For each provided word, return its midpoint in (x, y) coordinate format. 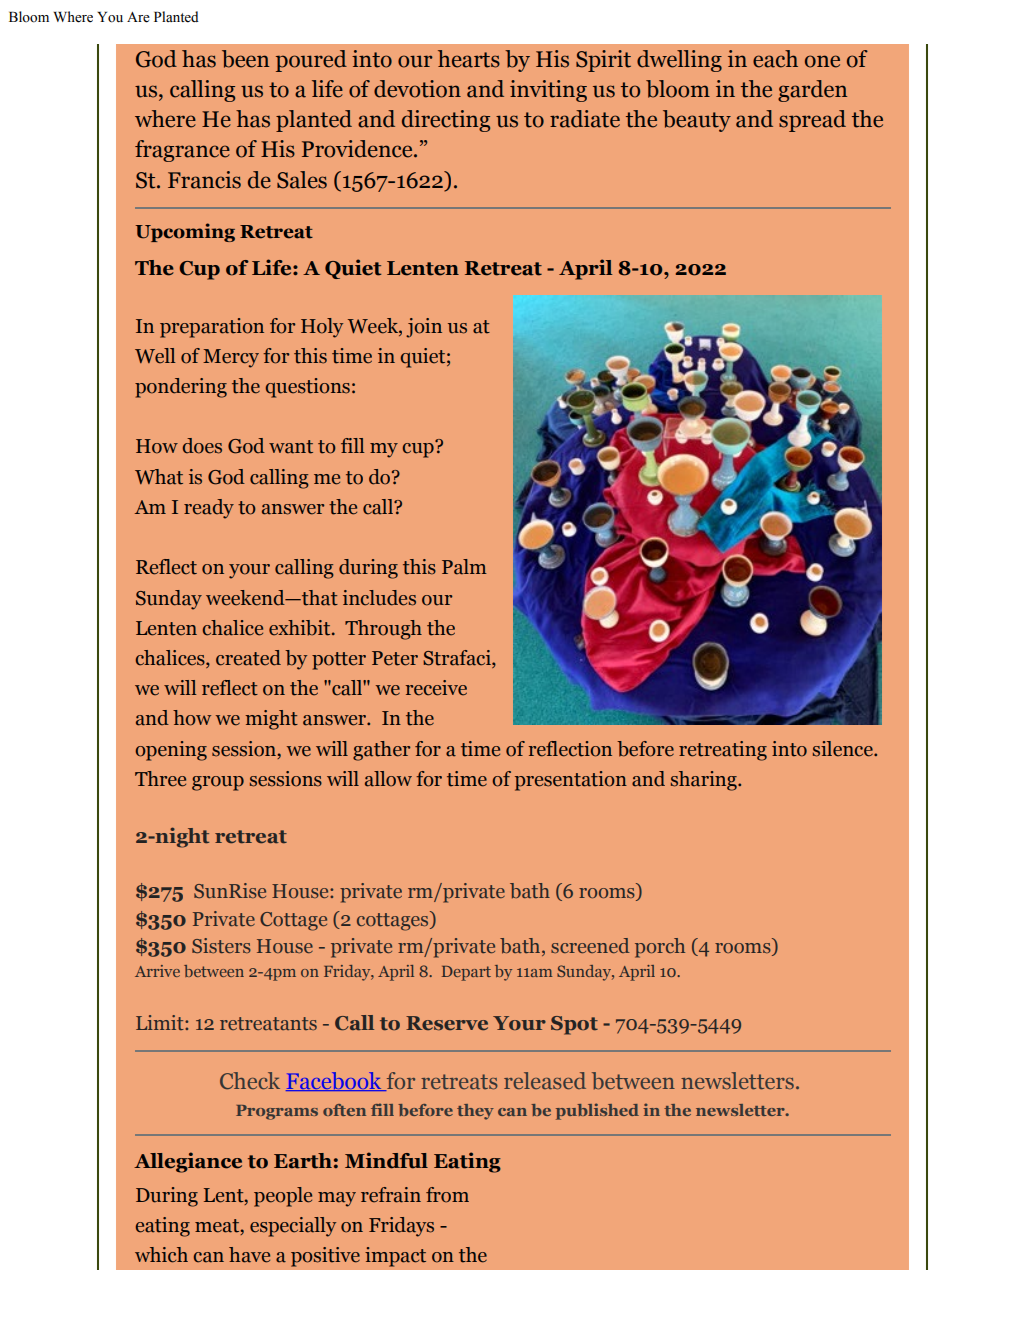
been (245, 59)
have (249, 1255)
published (597, 1111)
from (447, 1195)
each (775, 59)
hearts (469, 59)
